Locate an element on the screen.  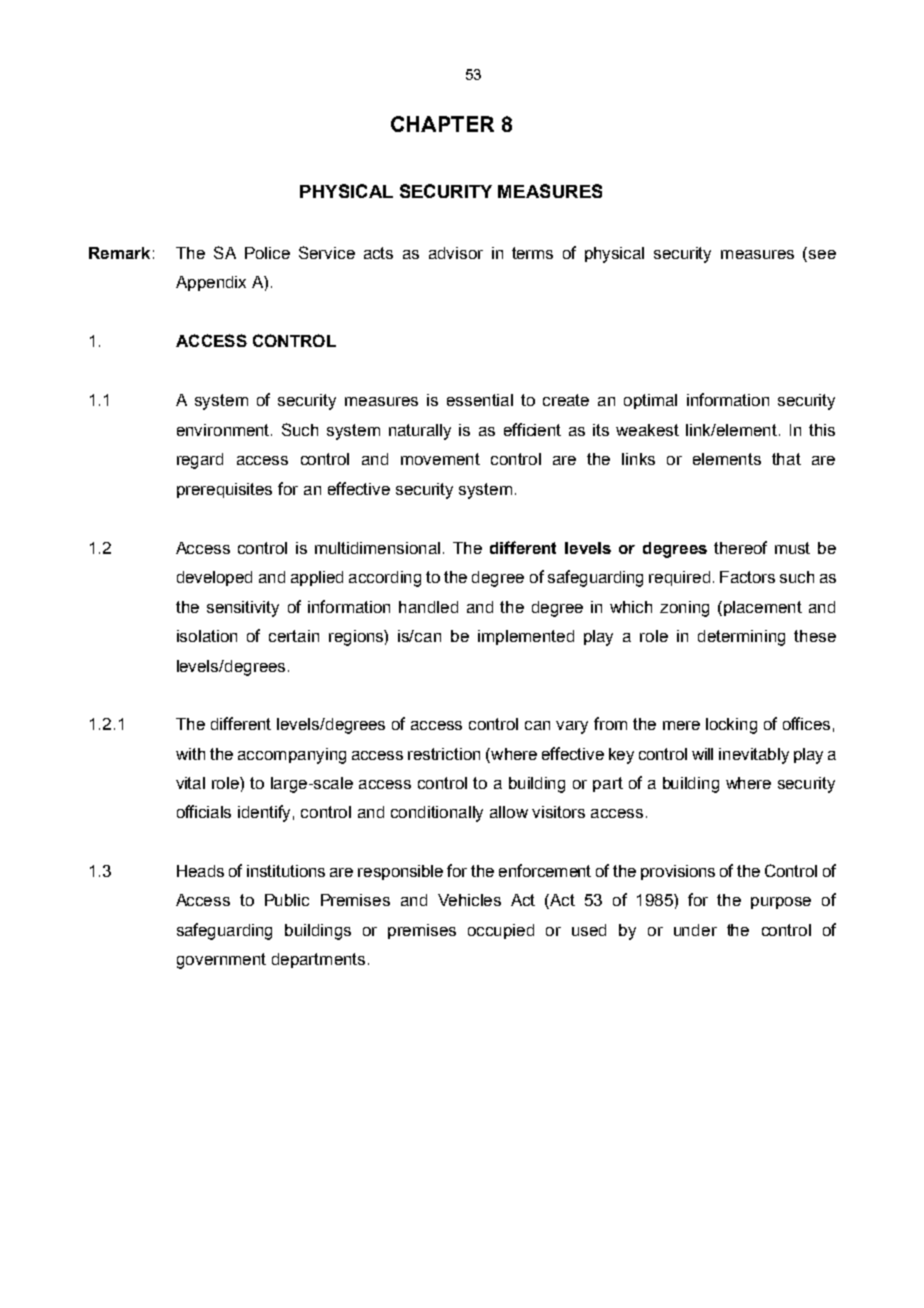
occupied is located at coordinates (501, 931).
